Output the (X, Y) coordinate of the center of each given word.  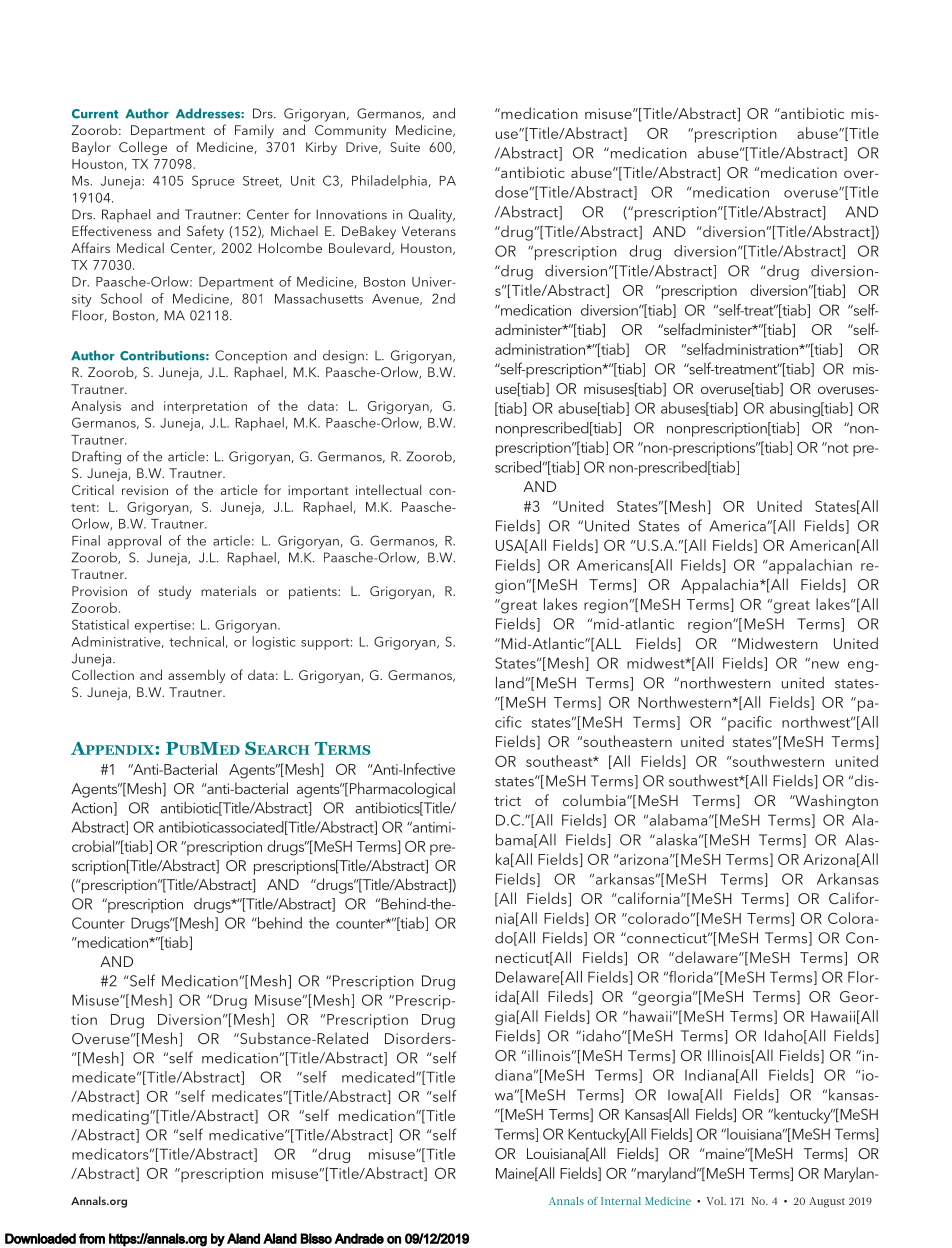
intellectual (388, 489)
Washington (835, 802)
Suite (405, 147)
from (92, 1238)
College (143, 148)
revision (145, 490)
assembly (196, 676)
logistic (274, 643)
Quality (432, 216)
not (837, 447)
